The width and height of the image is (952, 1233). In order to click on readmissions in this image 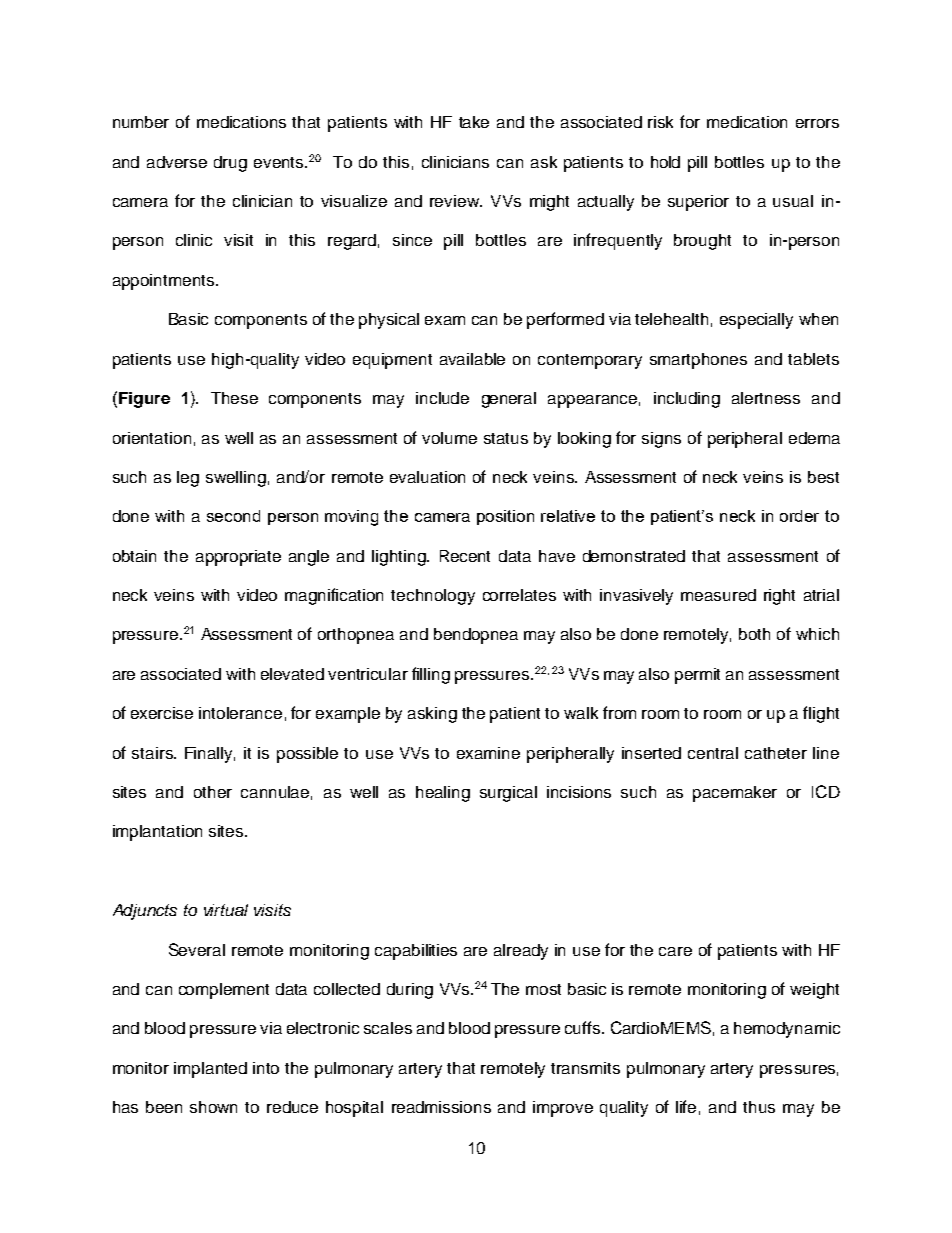, I will do `click(441, 1107)`.
